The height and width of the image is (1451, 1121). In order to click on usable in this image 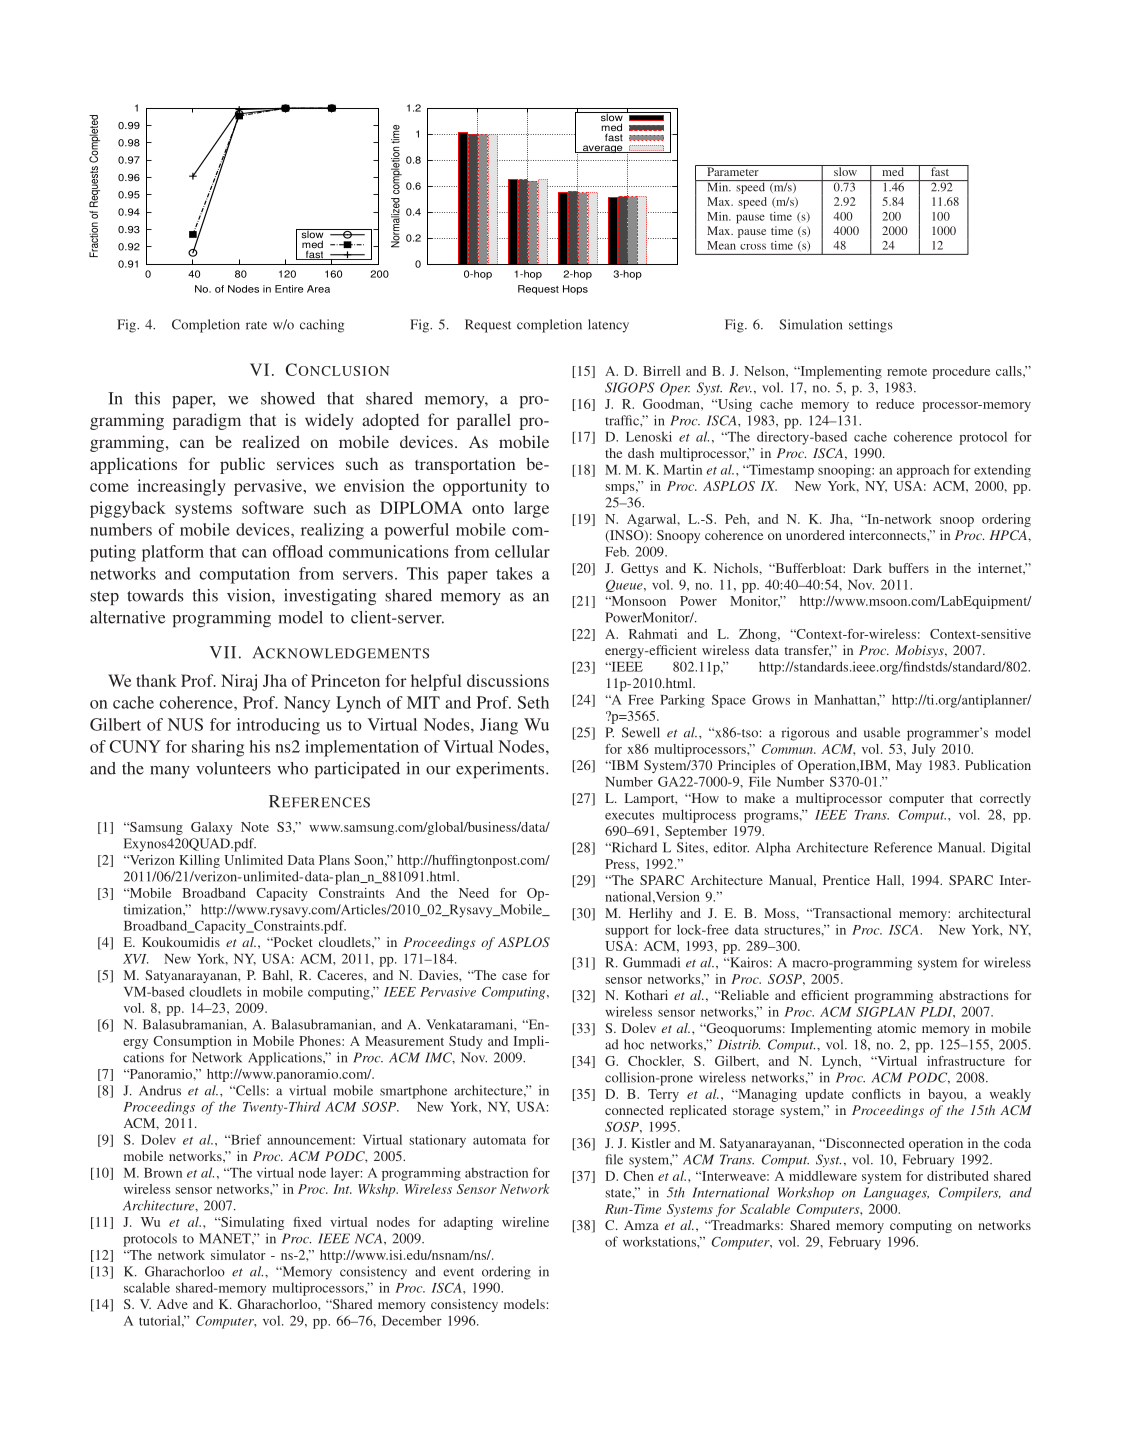, I will do `click(882, 732)`.
